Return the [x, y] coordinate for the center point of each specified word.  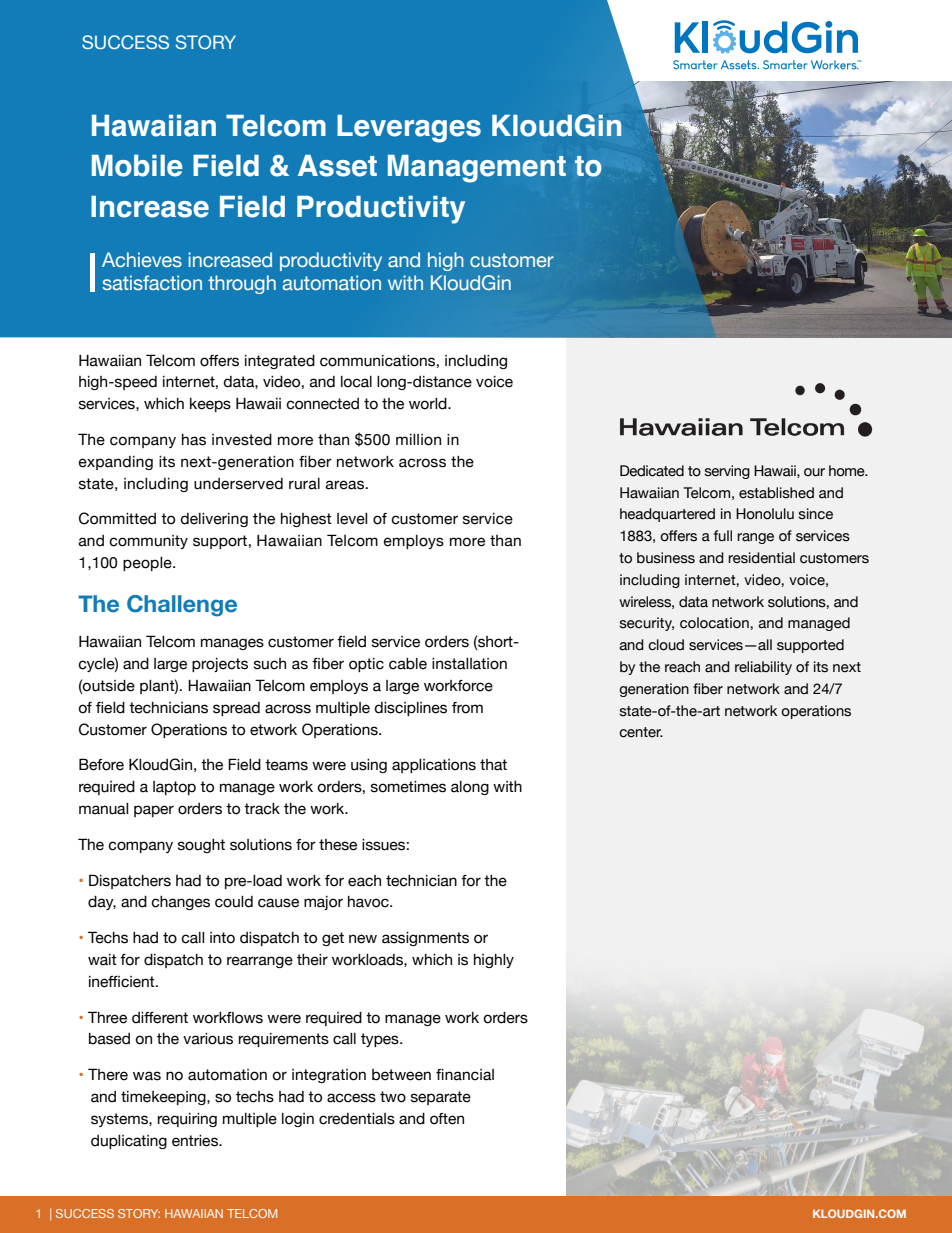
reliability [763, 668]
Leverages [409, 129]
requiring [187, 1120]
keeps [210, 405]
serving [727, 472]
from [467, 708]
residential [761, 558]
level [352, 519]
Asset [337, 166]
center [641, 732]
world [429, 404]
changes [180, 903]
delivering [214, 520]
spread [236, 709]
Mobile [137, 165]
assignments [425, 939]
